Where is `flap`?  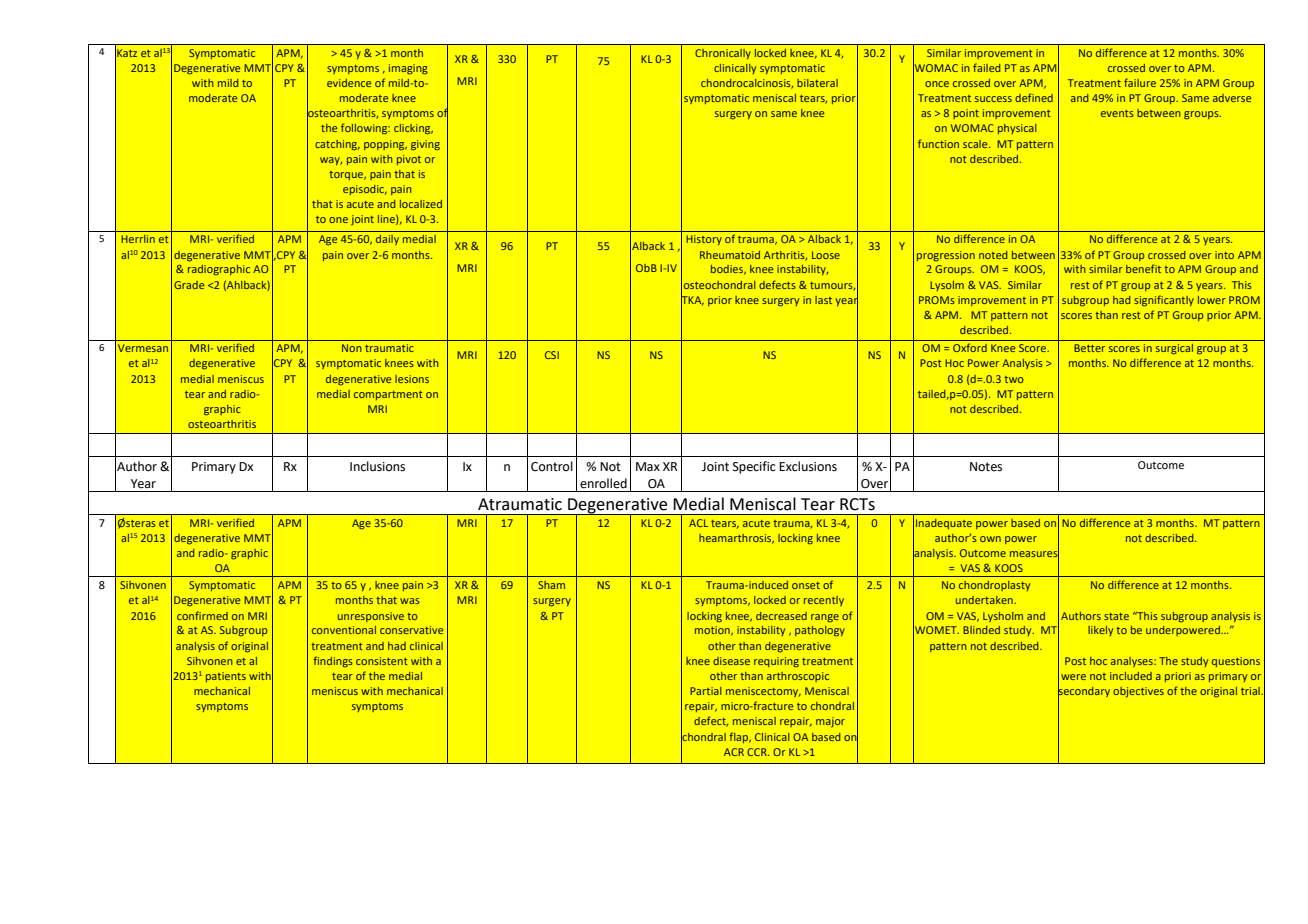 flap is located at coordinates (740, 737).
